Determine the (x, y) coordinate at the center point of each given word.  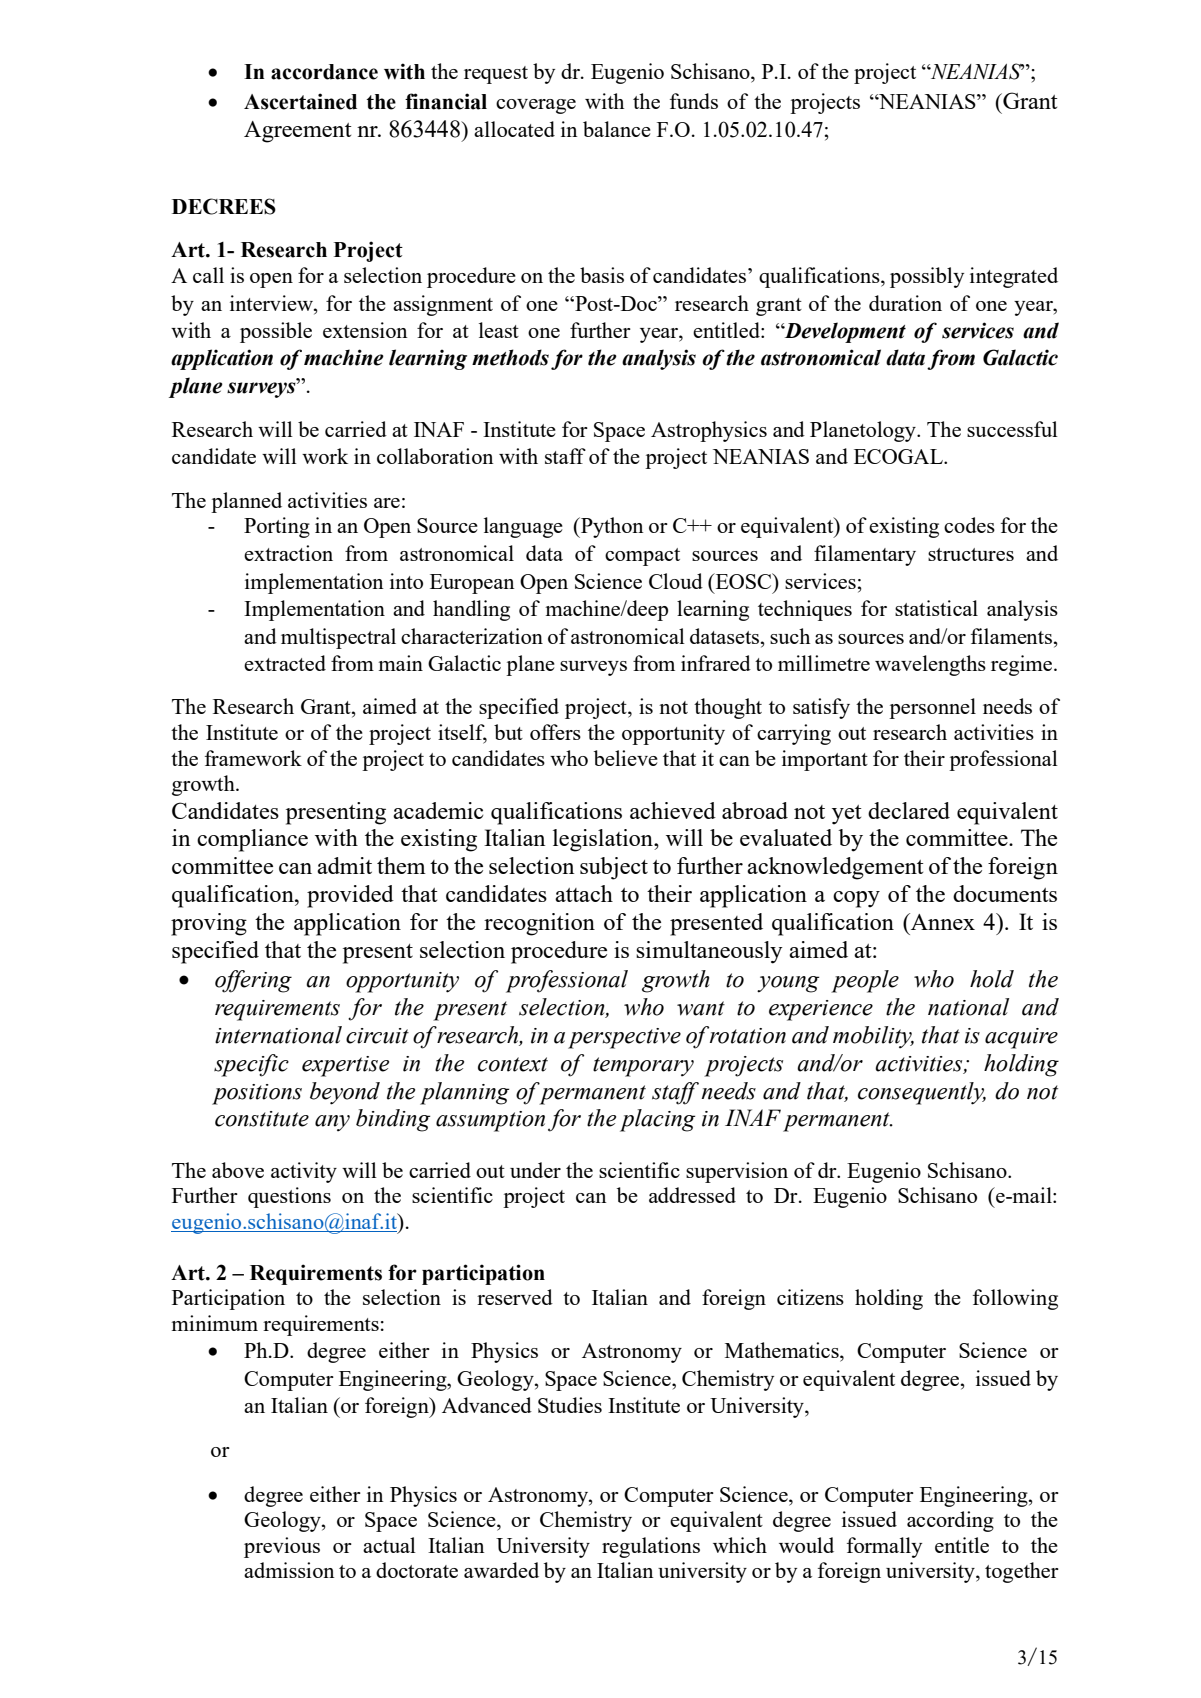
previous (282, 1547)
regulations (651, 1547)
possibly (927, 277)
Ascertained (300, 101)
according (950, 1521)
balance (617, 129)
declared (909, 810)
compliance (252, 840)
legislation (604, 840)
